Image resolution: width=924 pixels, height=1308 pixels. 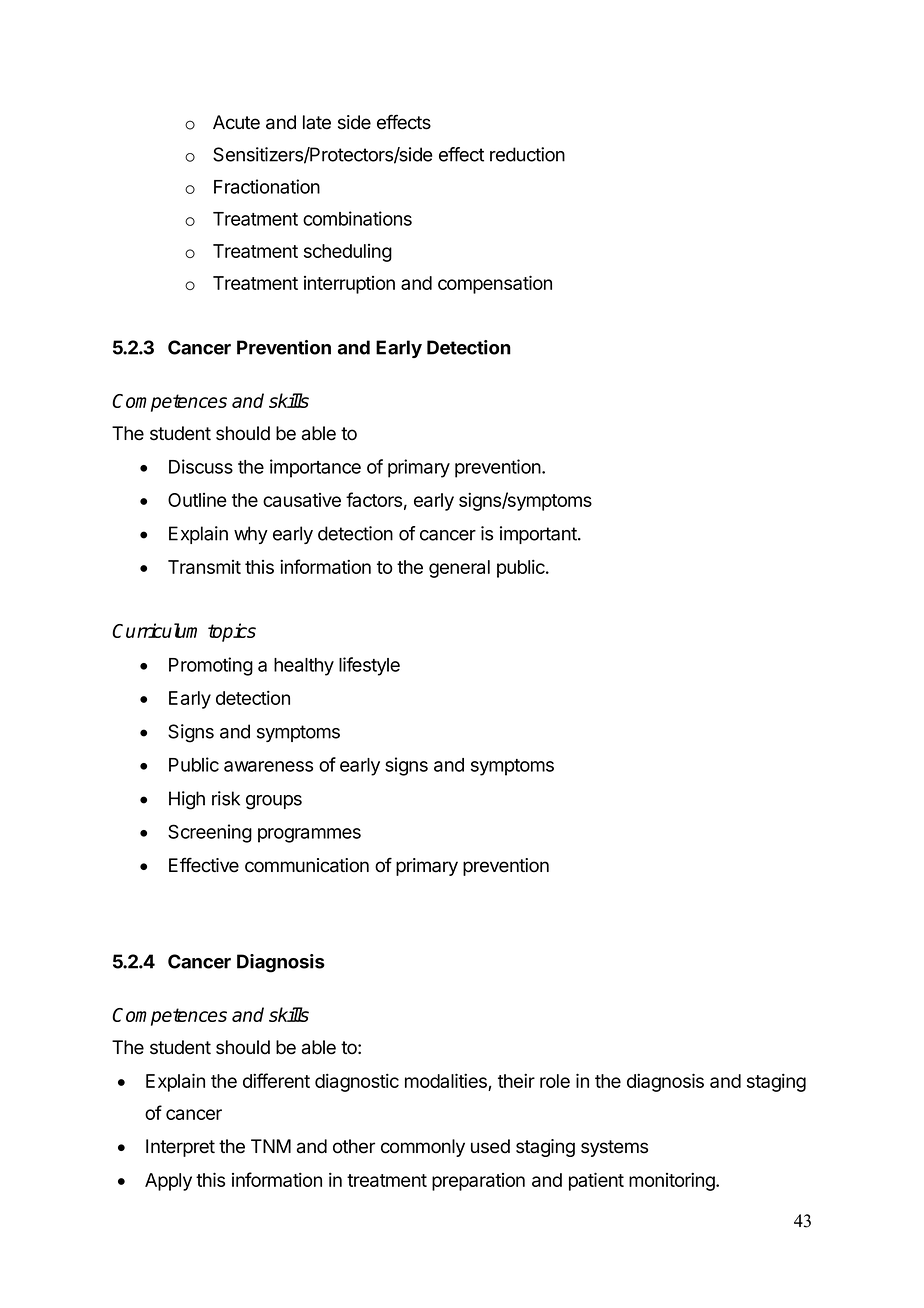 What do you see at coordinates (236, 122) in the document?
I see `Acute` at bounding box center [236, 122].
